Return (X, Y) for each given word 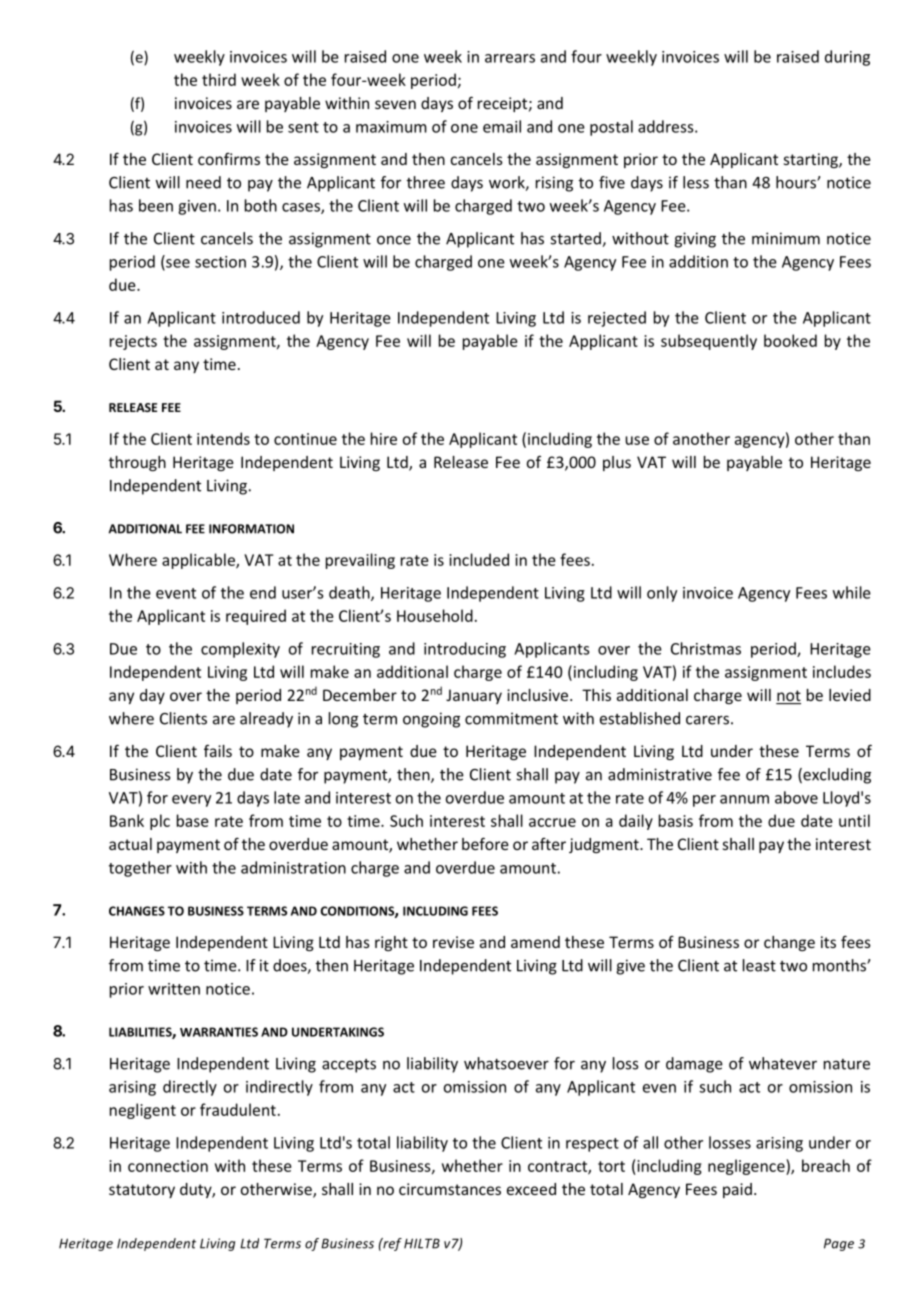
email (502, 126)
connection (168, 1166)
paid (737, 1190)
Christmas (706, 648)
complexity (240, 650)
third (219, 79)
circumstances (450, 1189)
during (847, 58)
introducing (465, 650)
